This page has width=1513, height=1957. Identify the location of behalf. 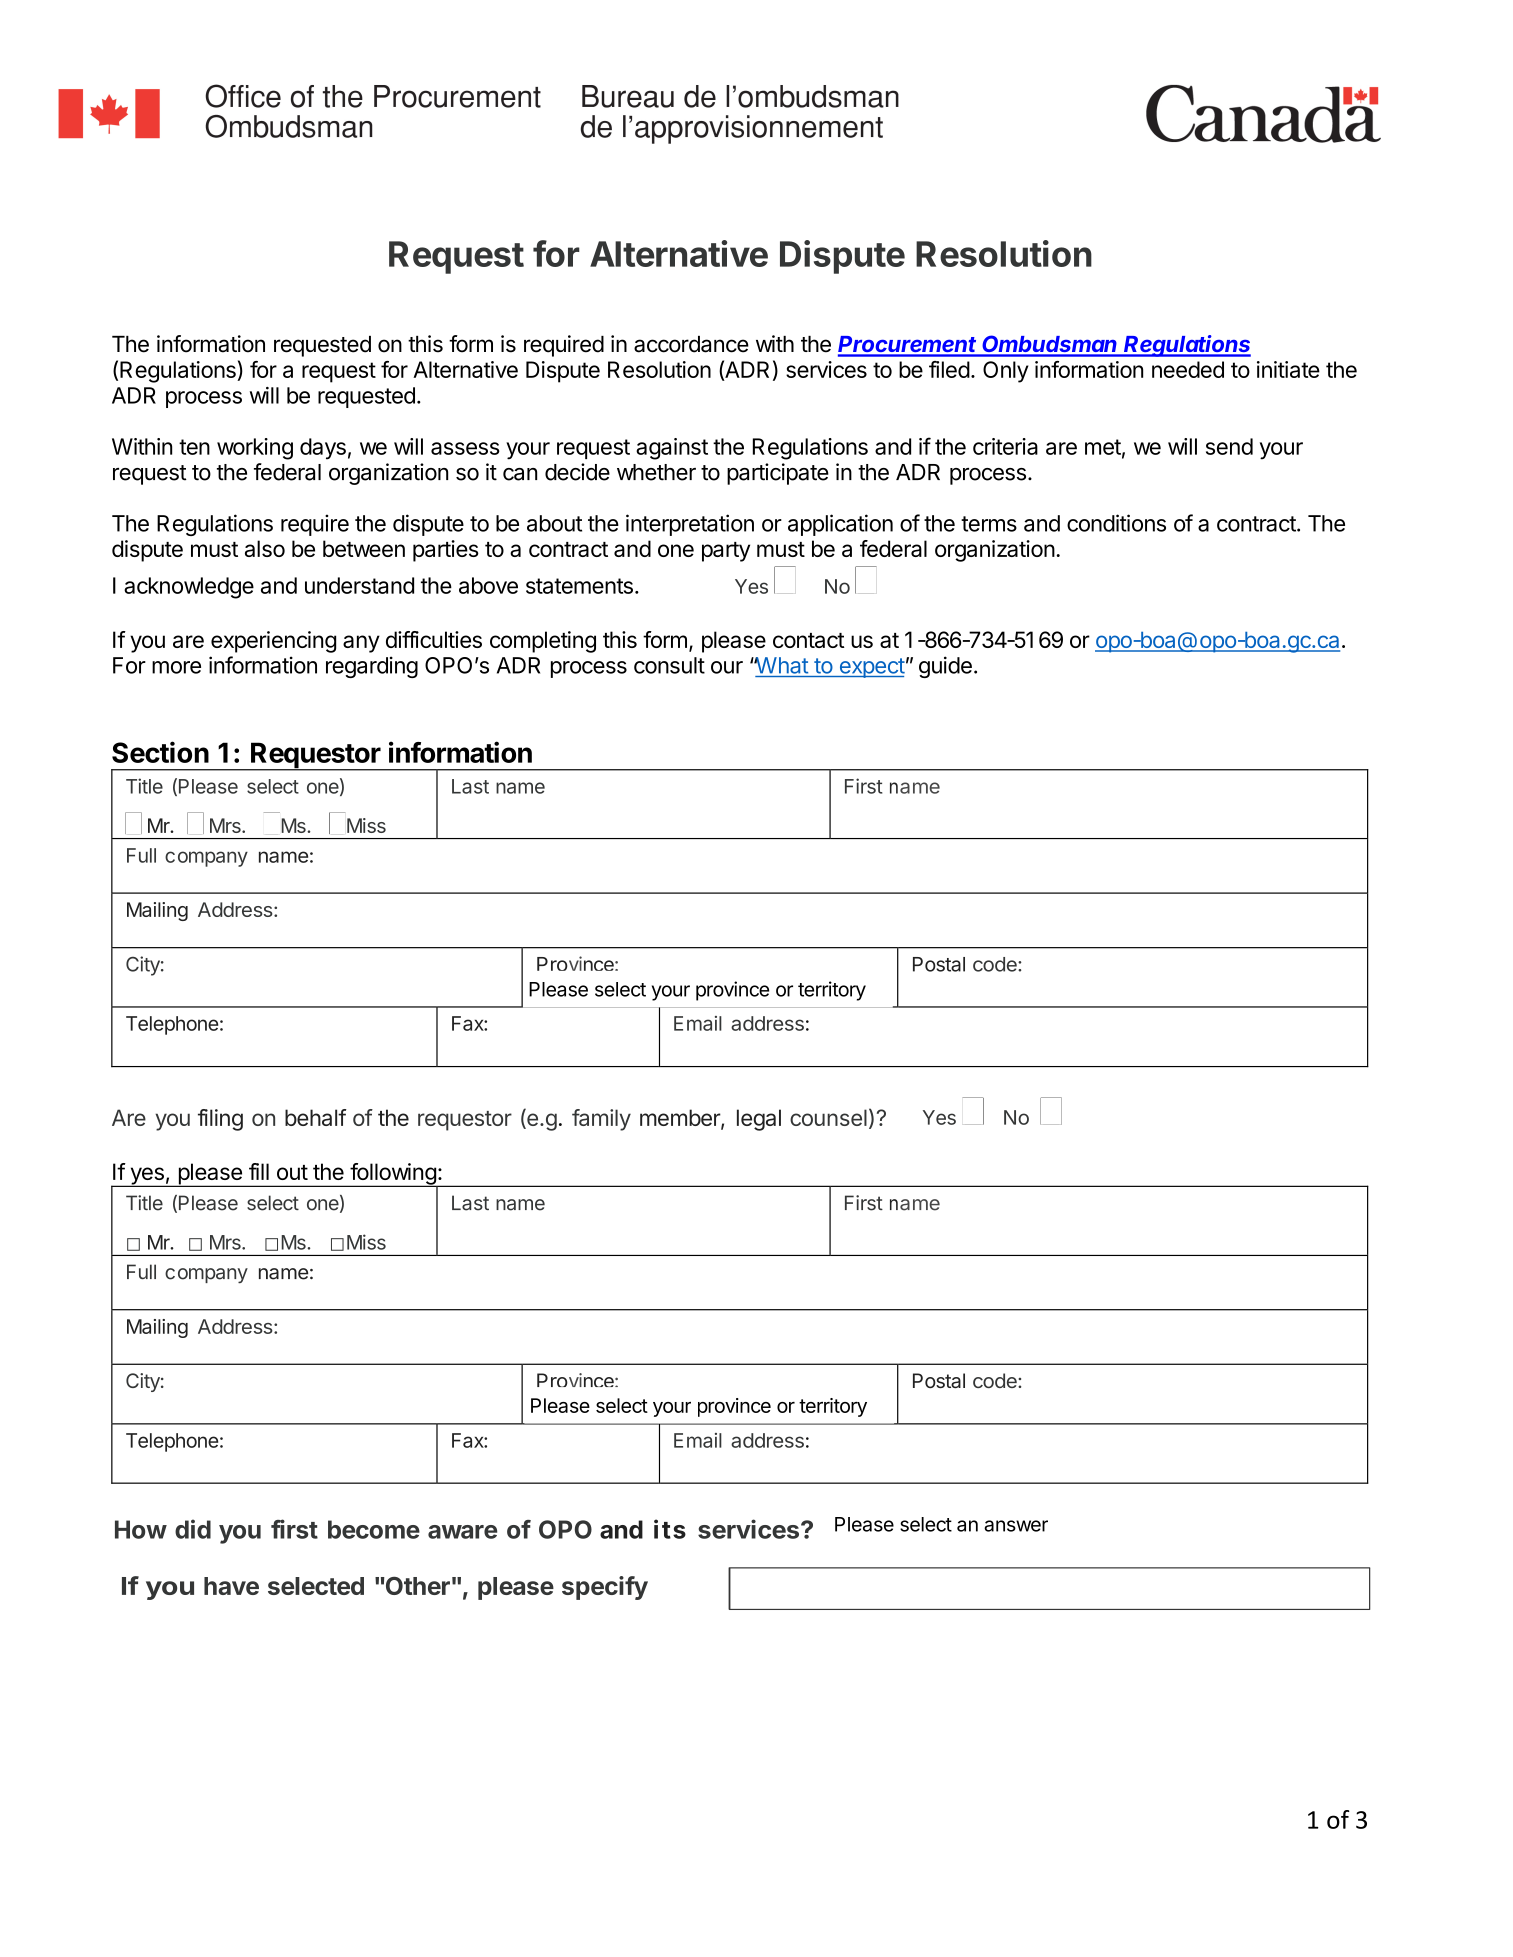
(316, 1117).
